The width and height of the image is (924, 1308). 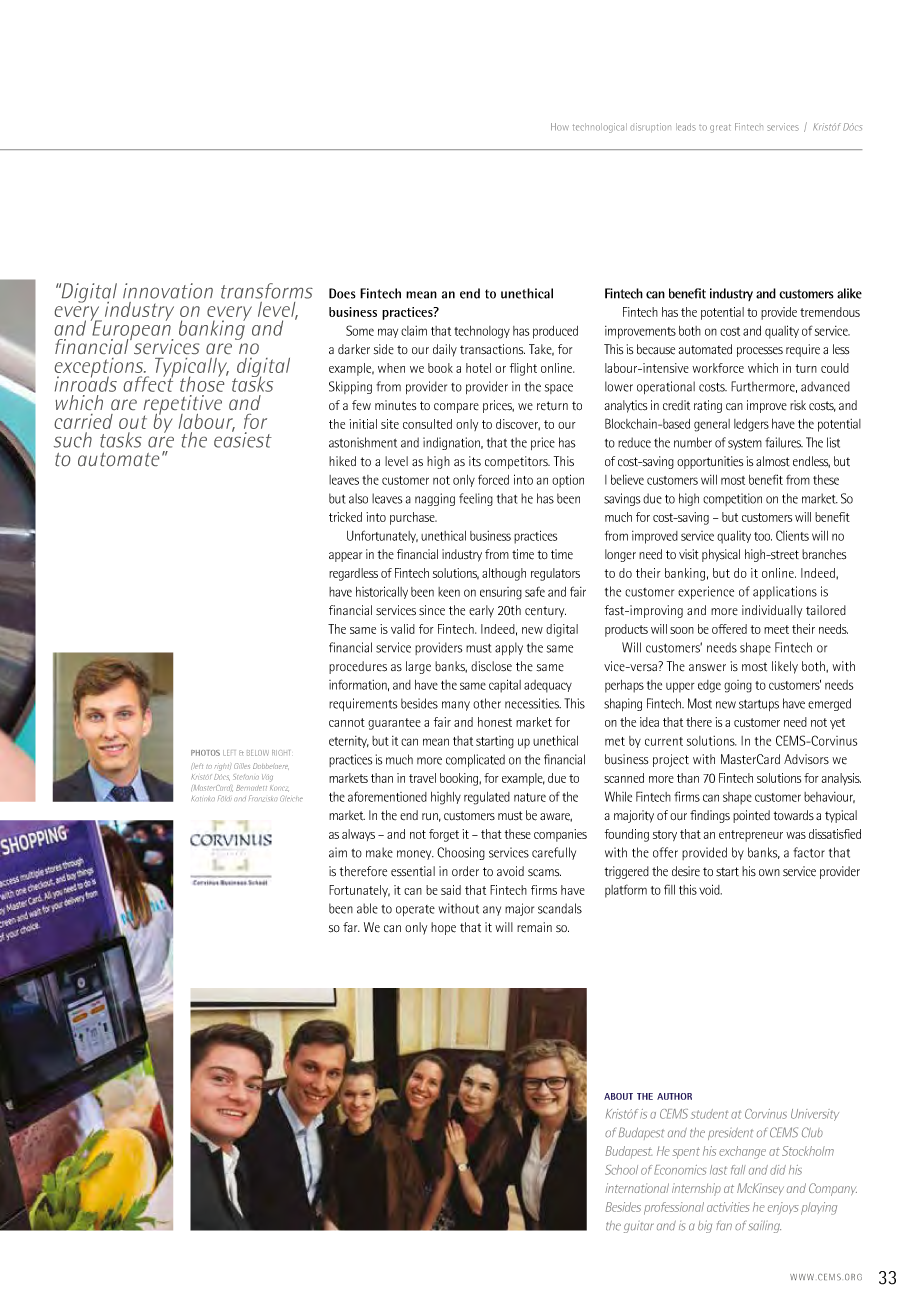 What do you see at coordinates (720, 128) in the image?
I see `great` at bounding box center [720, 128].
